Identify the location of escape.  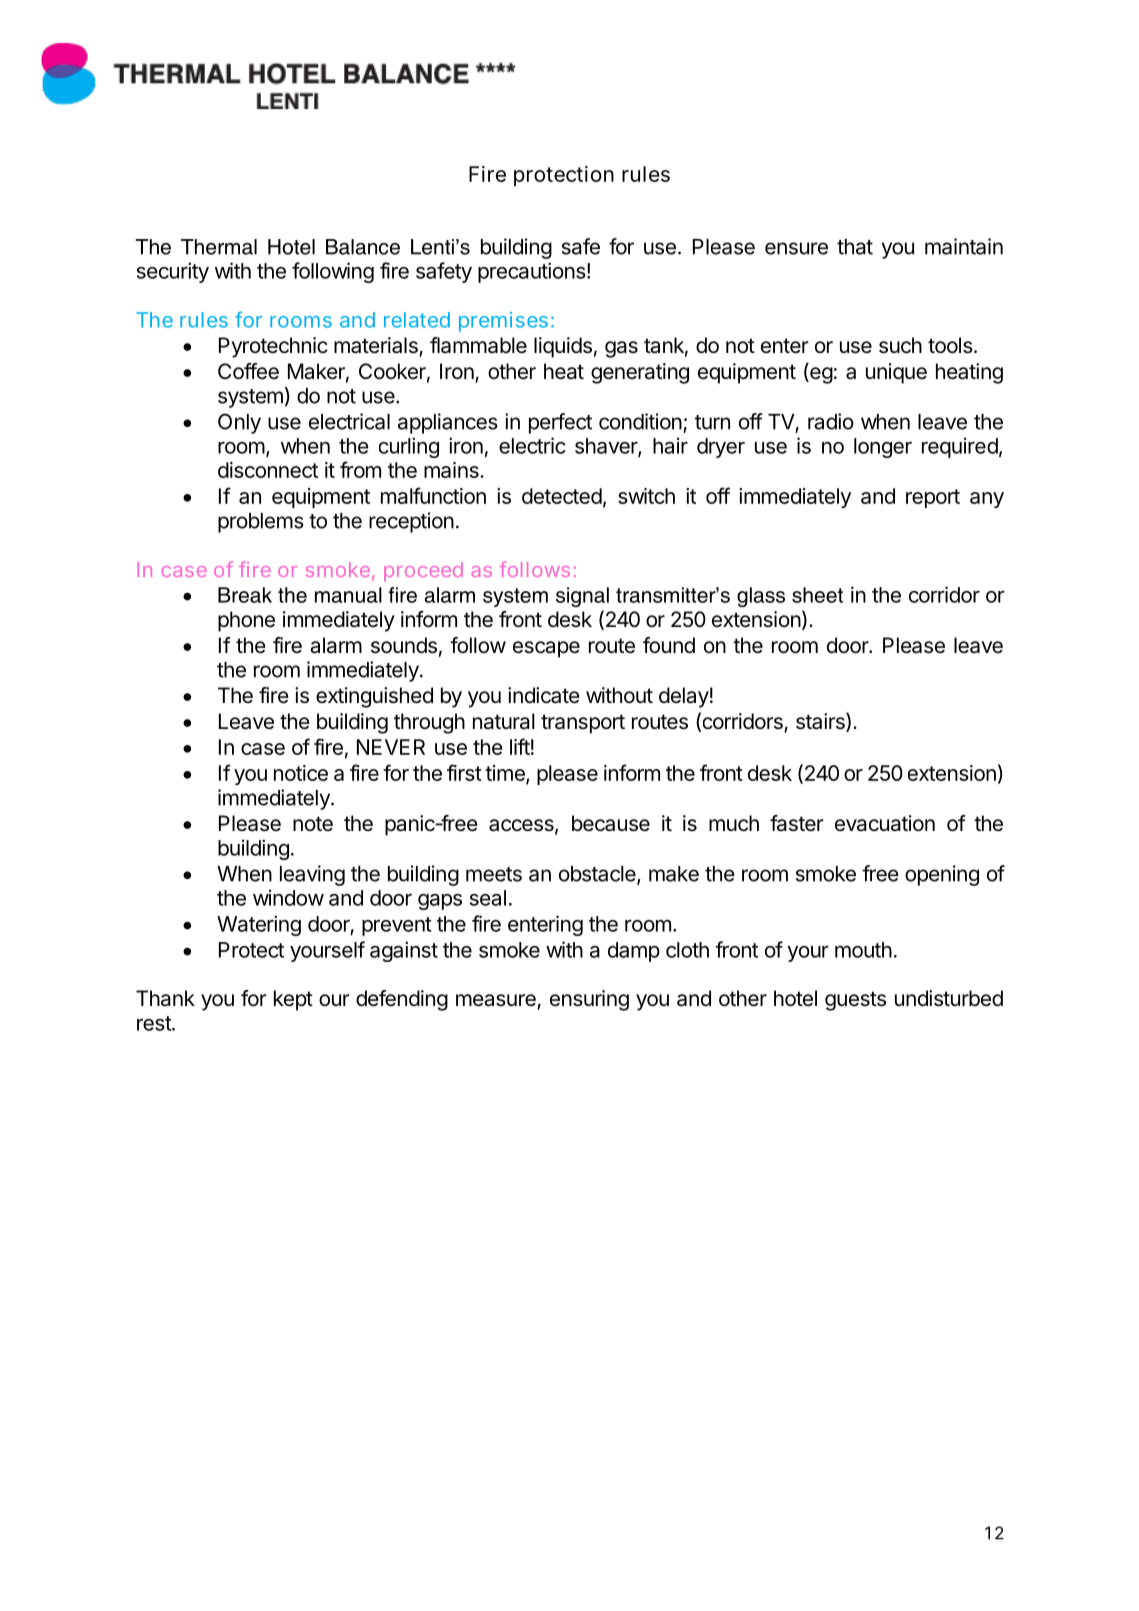
(546, 649).
